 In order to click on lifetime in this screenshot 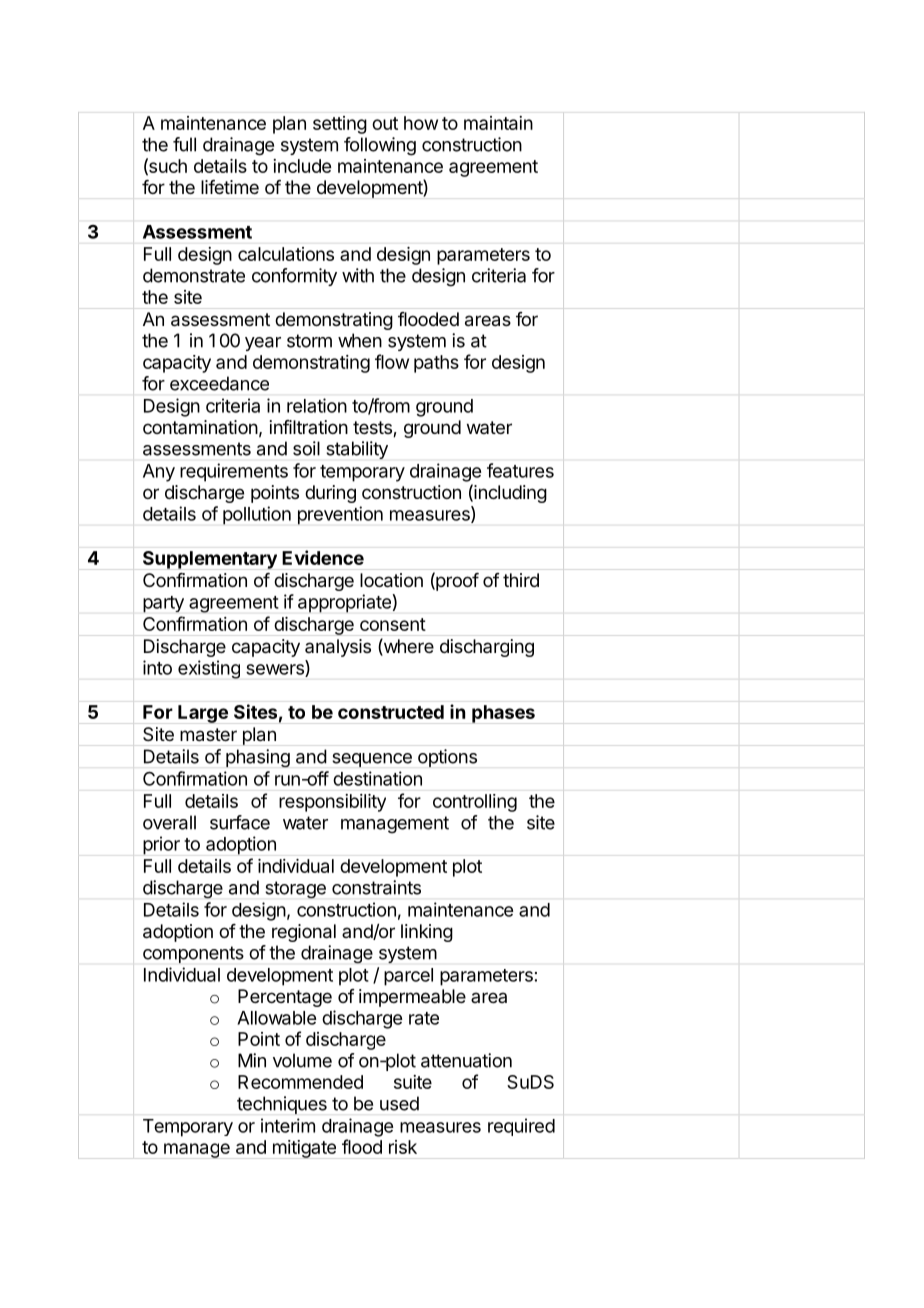, I will do `click(230, 187)`.
